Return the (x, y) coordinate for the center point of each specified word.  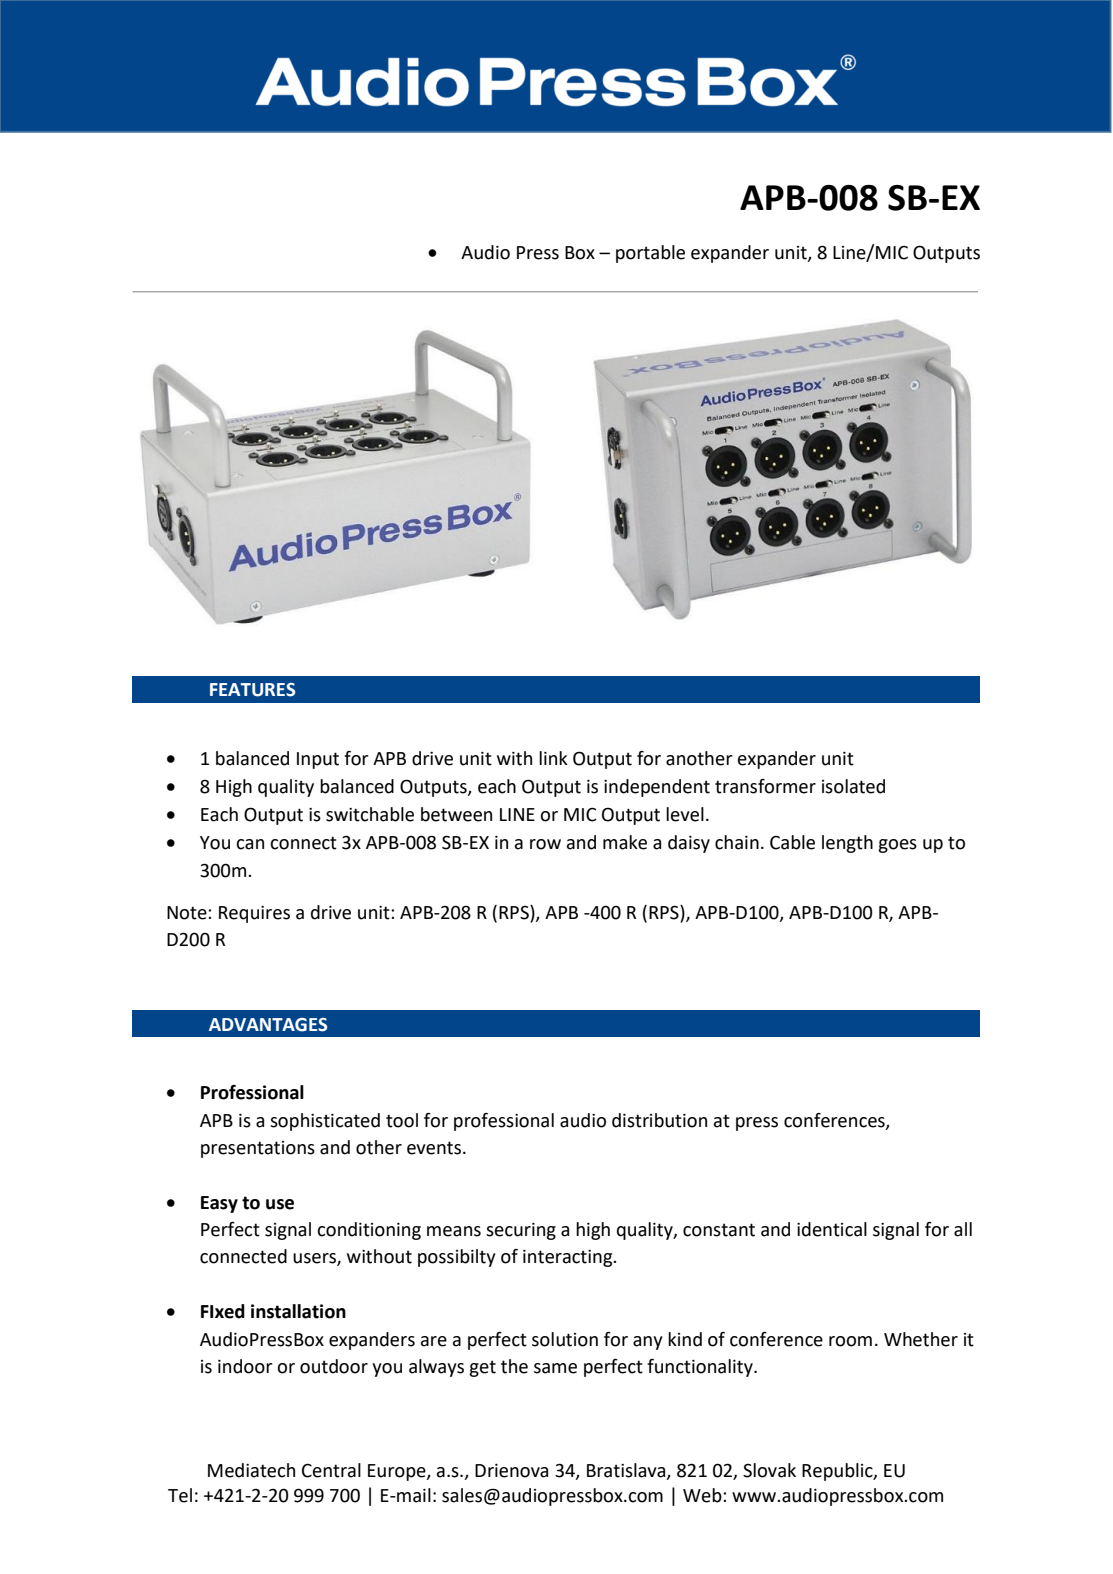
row (545, 844)
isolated (853, 786)
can (250, 844)
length (847, 844)
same (555, 1368)
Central (331, 1470)
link (553, 758)
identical (832, 1229)
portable (650, 254)
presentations (258, 1149)
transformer (765, 786)
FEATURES (252, 690)
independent (657, 788)
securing (521, 1231)
